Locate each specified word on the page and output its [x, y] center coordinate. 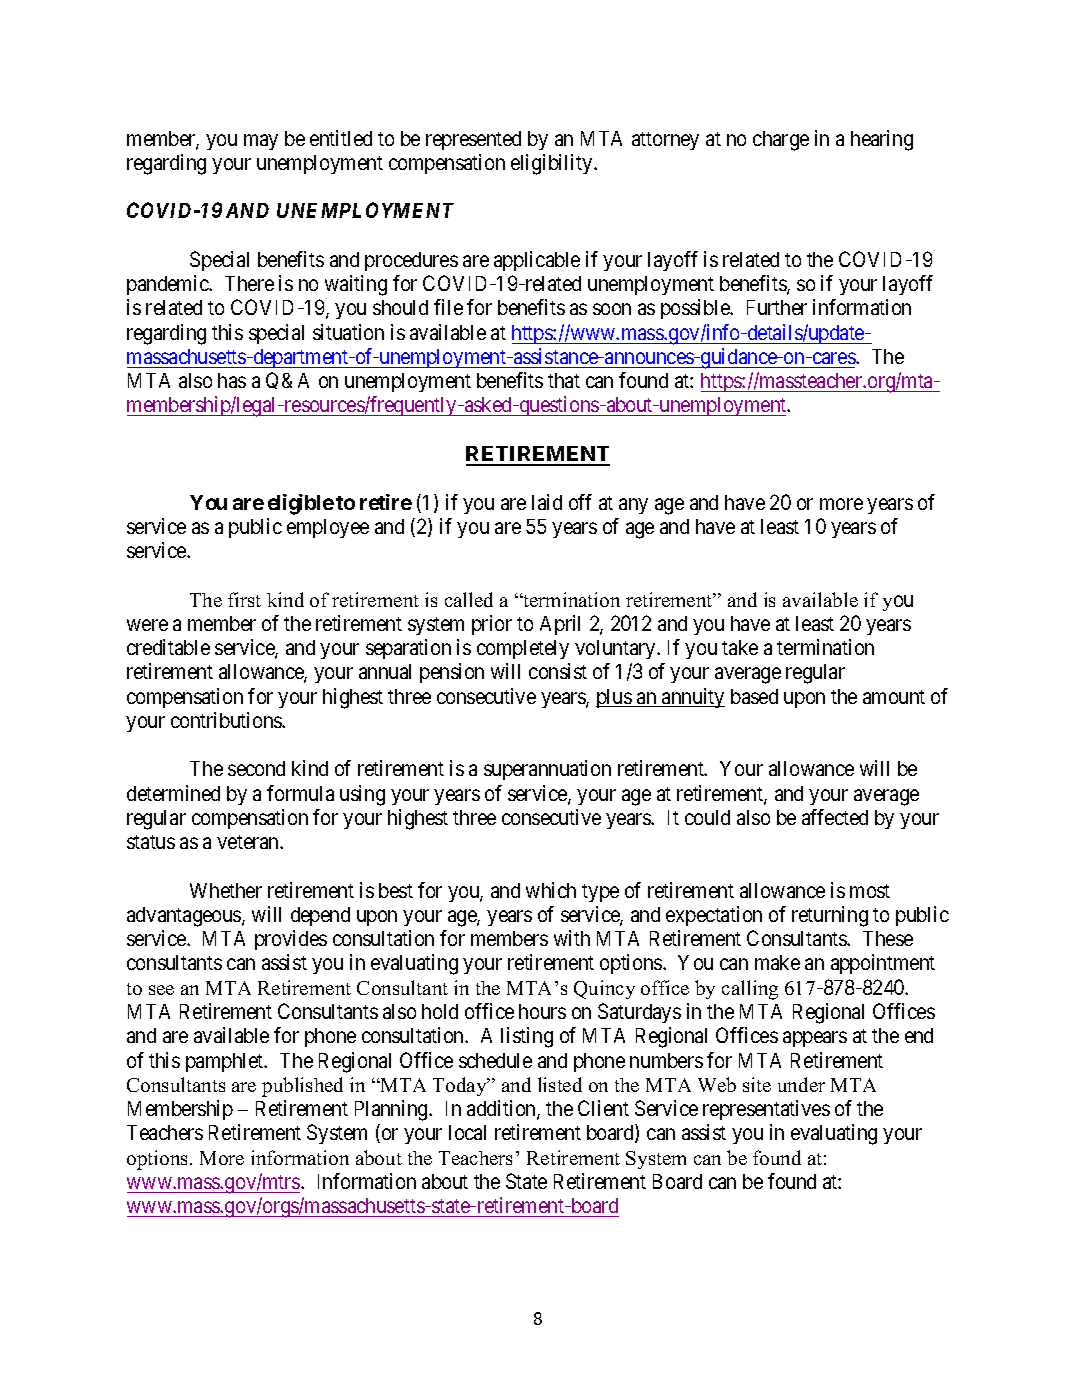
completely [523, 649]
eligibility [553, 164]
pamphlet [226, 1062]
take [740, 647]
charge [781, 141]
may [261, 142]
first [244, 599]
